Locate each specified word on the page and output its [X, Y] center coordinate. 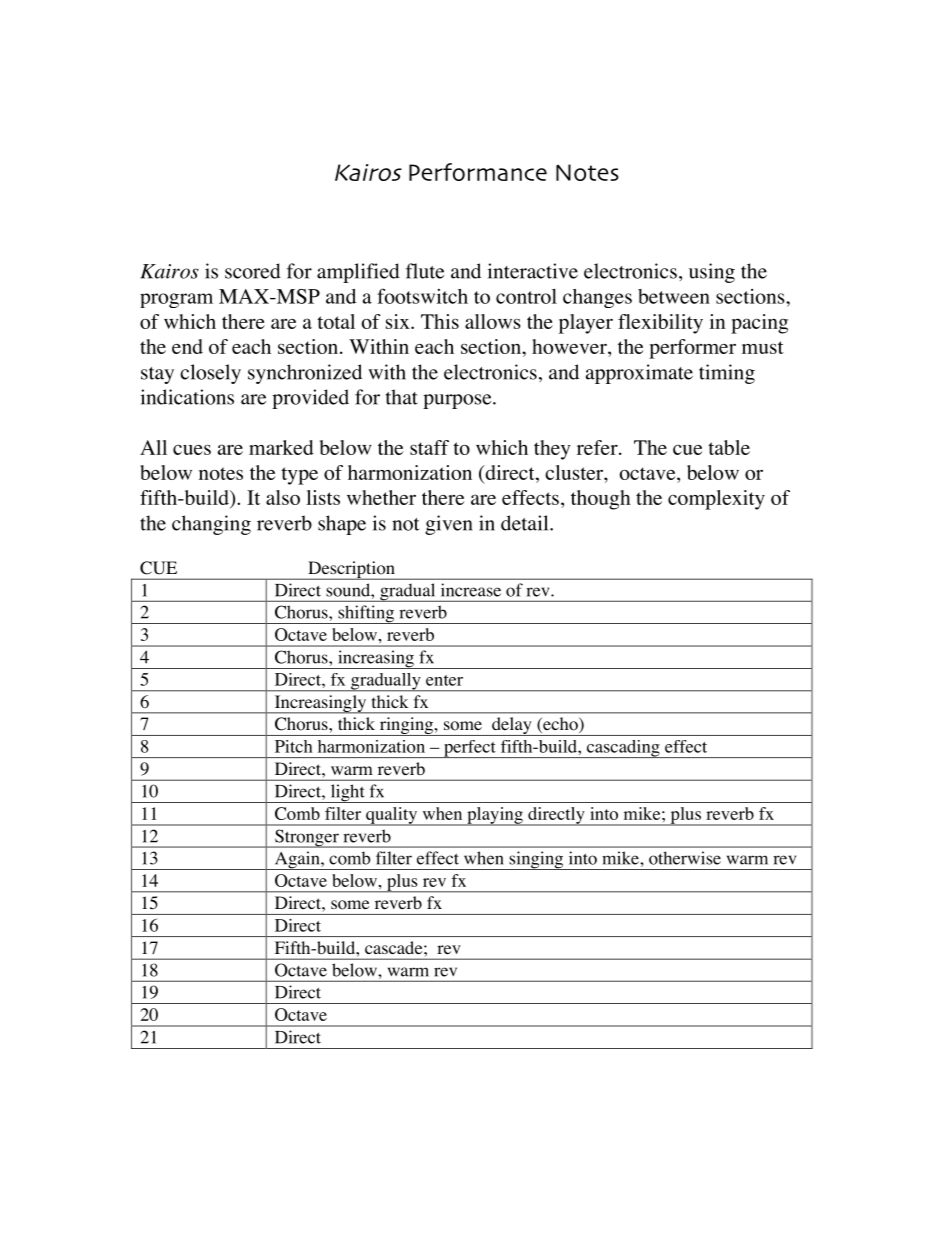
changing [211, 525]
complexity [716, 500]
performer [692, 349]
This [440, 321]
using [712, 273]
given [449, 525]
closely [210, 374]
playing [495, 816]
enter [444, 680]
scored [253, 271]
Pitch [294, 746]
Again [297, 860]
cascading [623, 749]
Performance [478, 172]
